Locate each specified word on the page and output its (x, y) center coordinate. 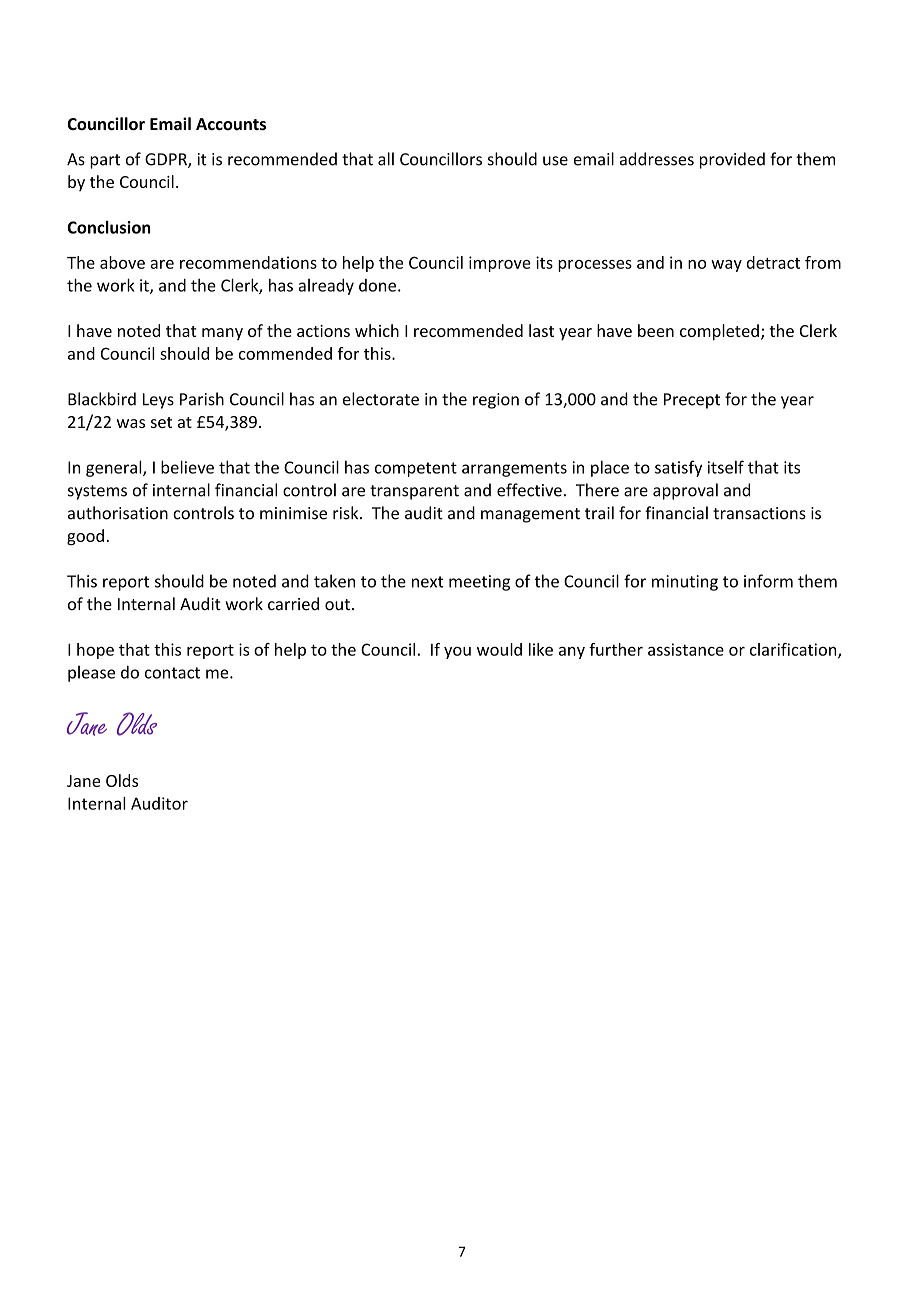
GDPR (167, 160)
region (496, 401)
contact (172, 673)
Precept (692, 401)
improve (500, 264)
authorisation (118, 513)
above (122, 262)
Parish (202, 399)
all (386, 159)
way (726, 266)
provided (732, 160)
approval (685, 491)
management (530, 515)
